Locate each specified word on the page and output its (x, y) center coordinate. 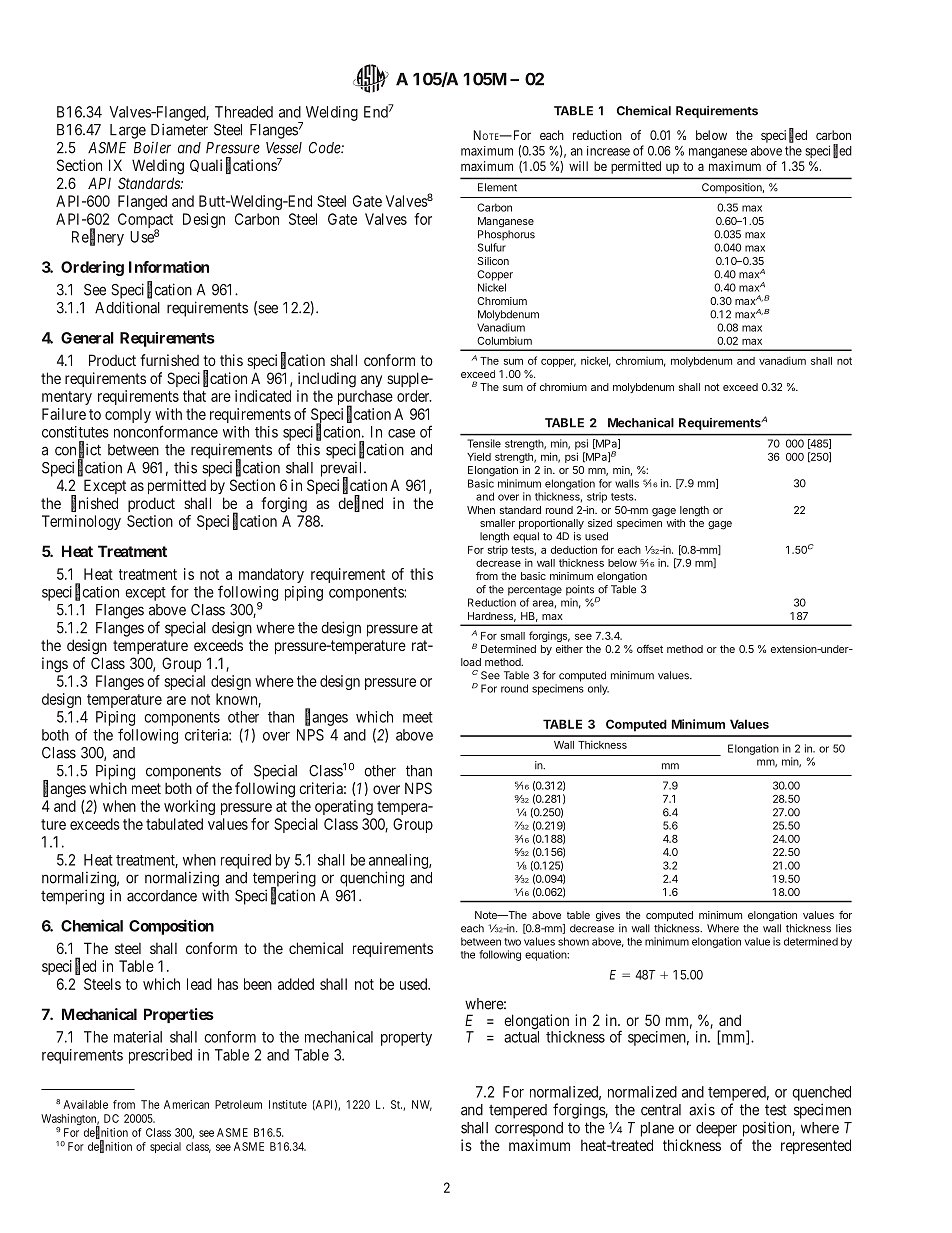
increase (608, 151)
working (189, 807)
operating (344, 807)
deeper (716, 1129)
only (598, 689)
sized (600, 523)
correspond (529, 1129)
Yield (479, 457)
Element (497, 187)
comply (128, 415)
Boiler (152, 148)
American (186, 1104)
